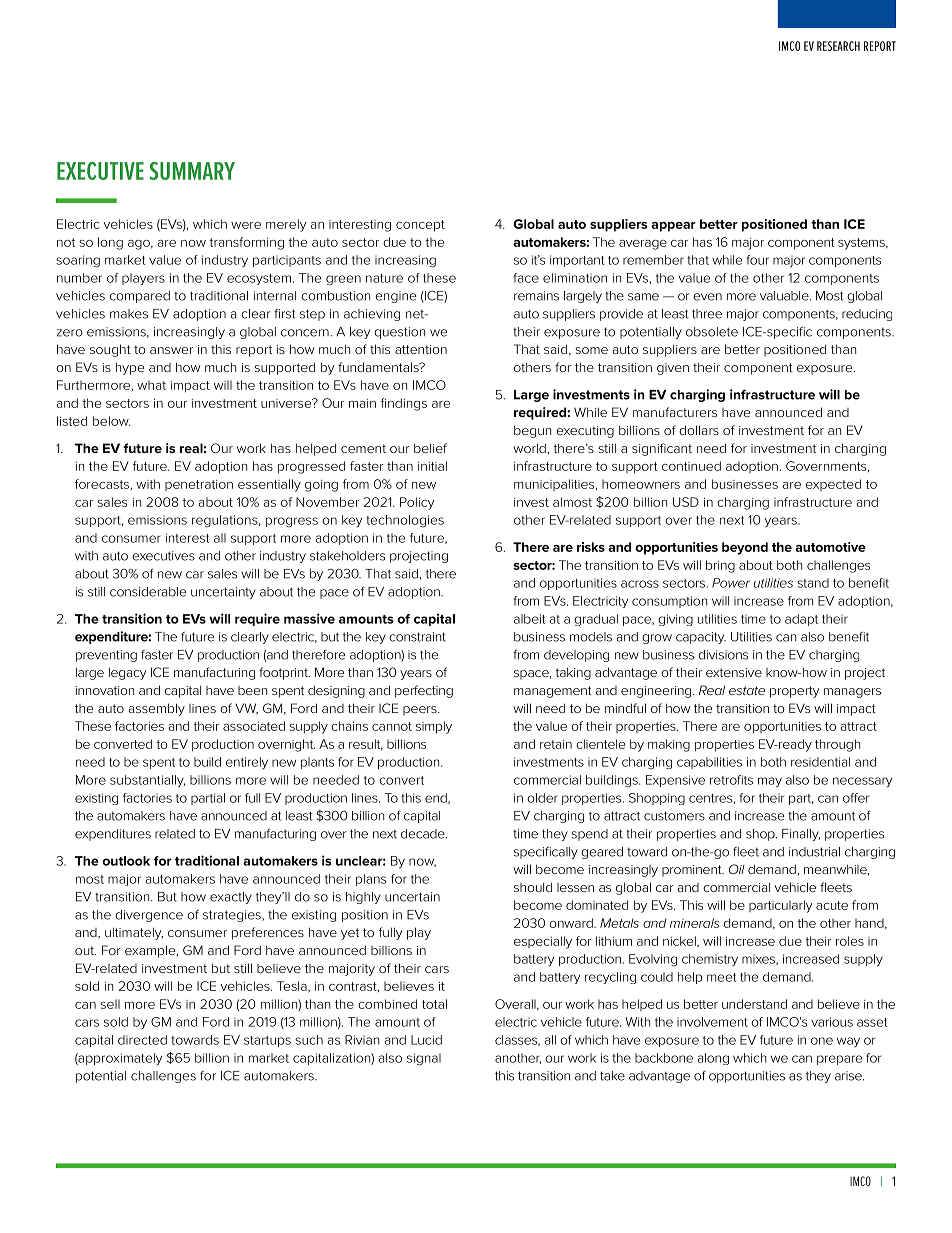  Describe the element at coordinates (699, 430) in the screenshot. I see `dollars` at that location.
